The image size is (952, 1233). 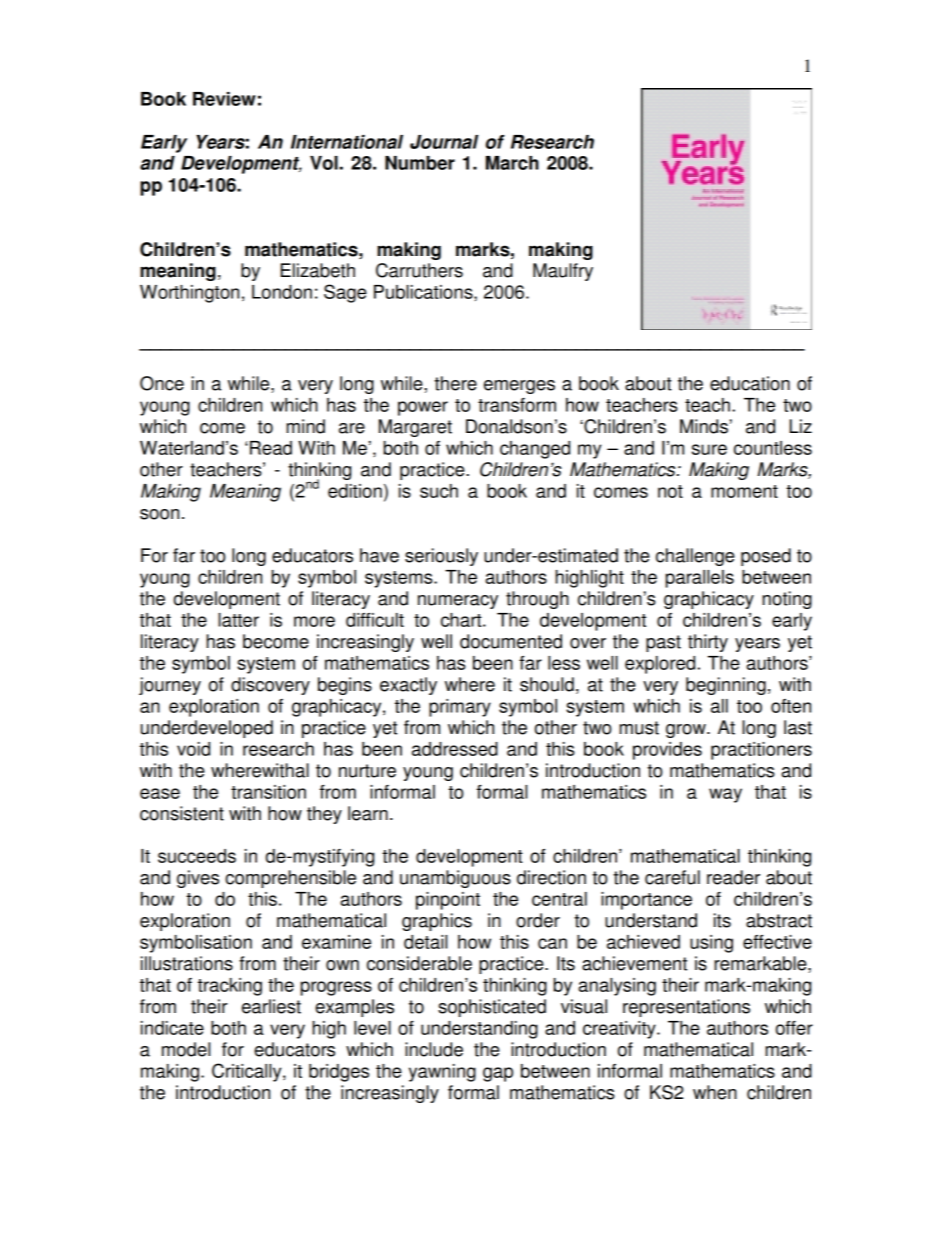 I want to click on Review, so click(x=224, y=99).
